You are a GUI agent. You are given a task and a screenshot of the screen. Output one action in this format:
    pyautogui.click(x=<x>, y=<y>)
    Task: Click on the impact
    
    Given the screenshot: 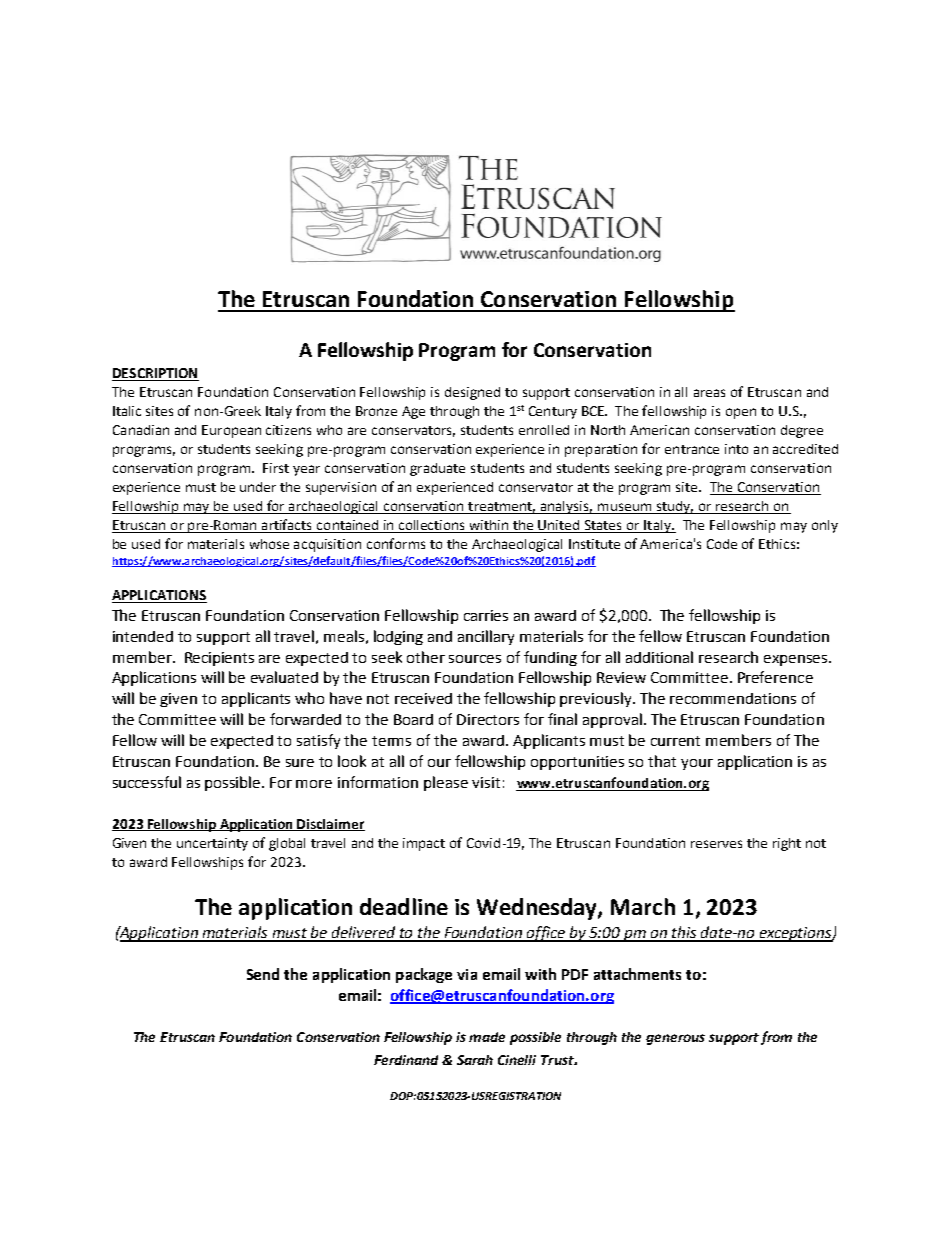 What is the action you would take?
    pyautogui.click(x=424, y=844)
